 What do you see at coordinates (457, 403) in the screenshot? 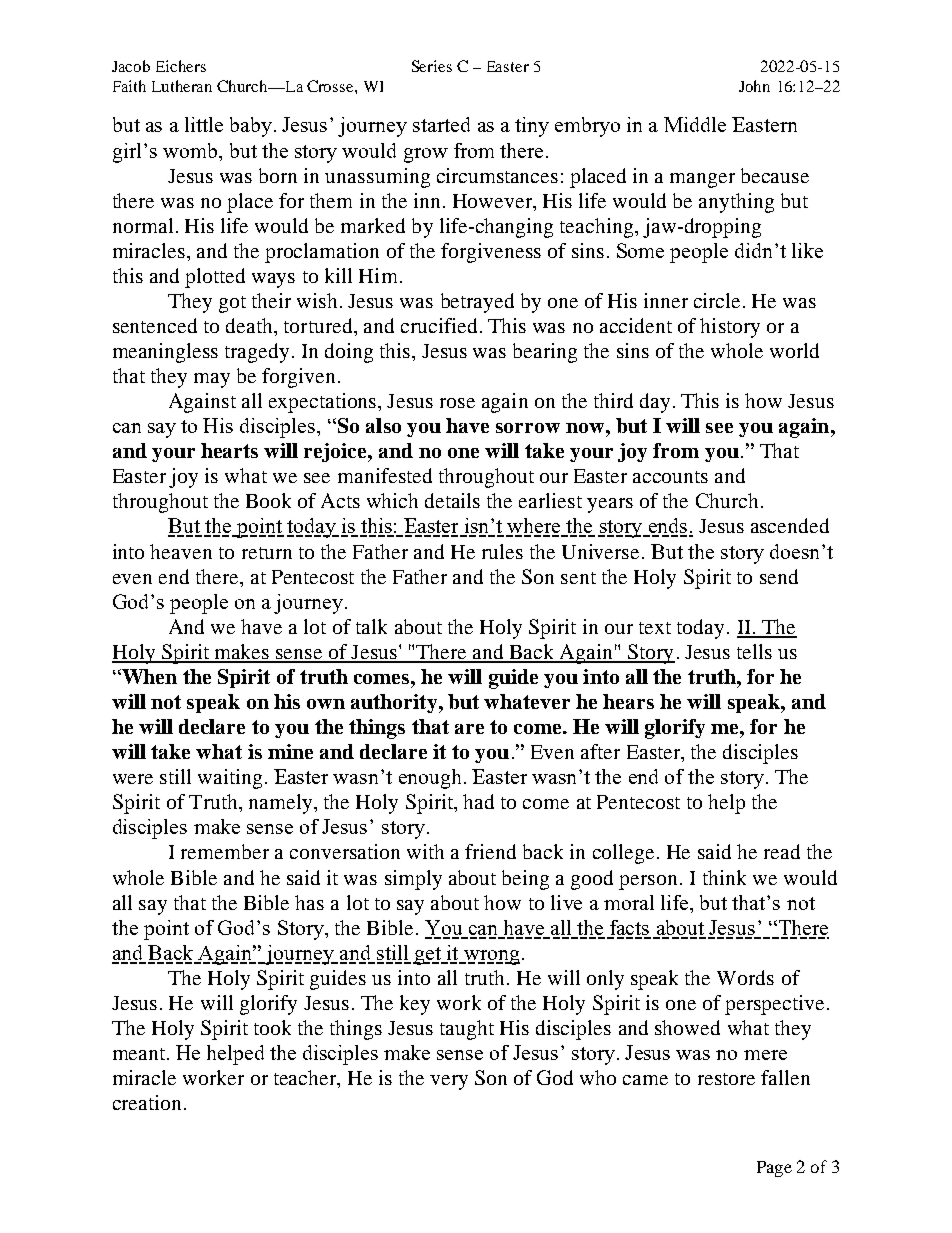
I see `rose` at bounding box center [457, 403].
